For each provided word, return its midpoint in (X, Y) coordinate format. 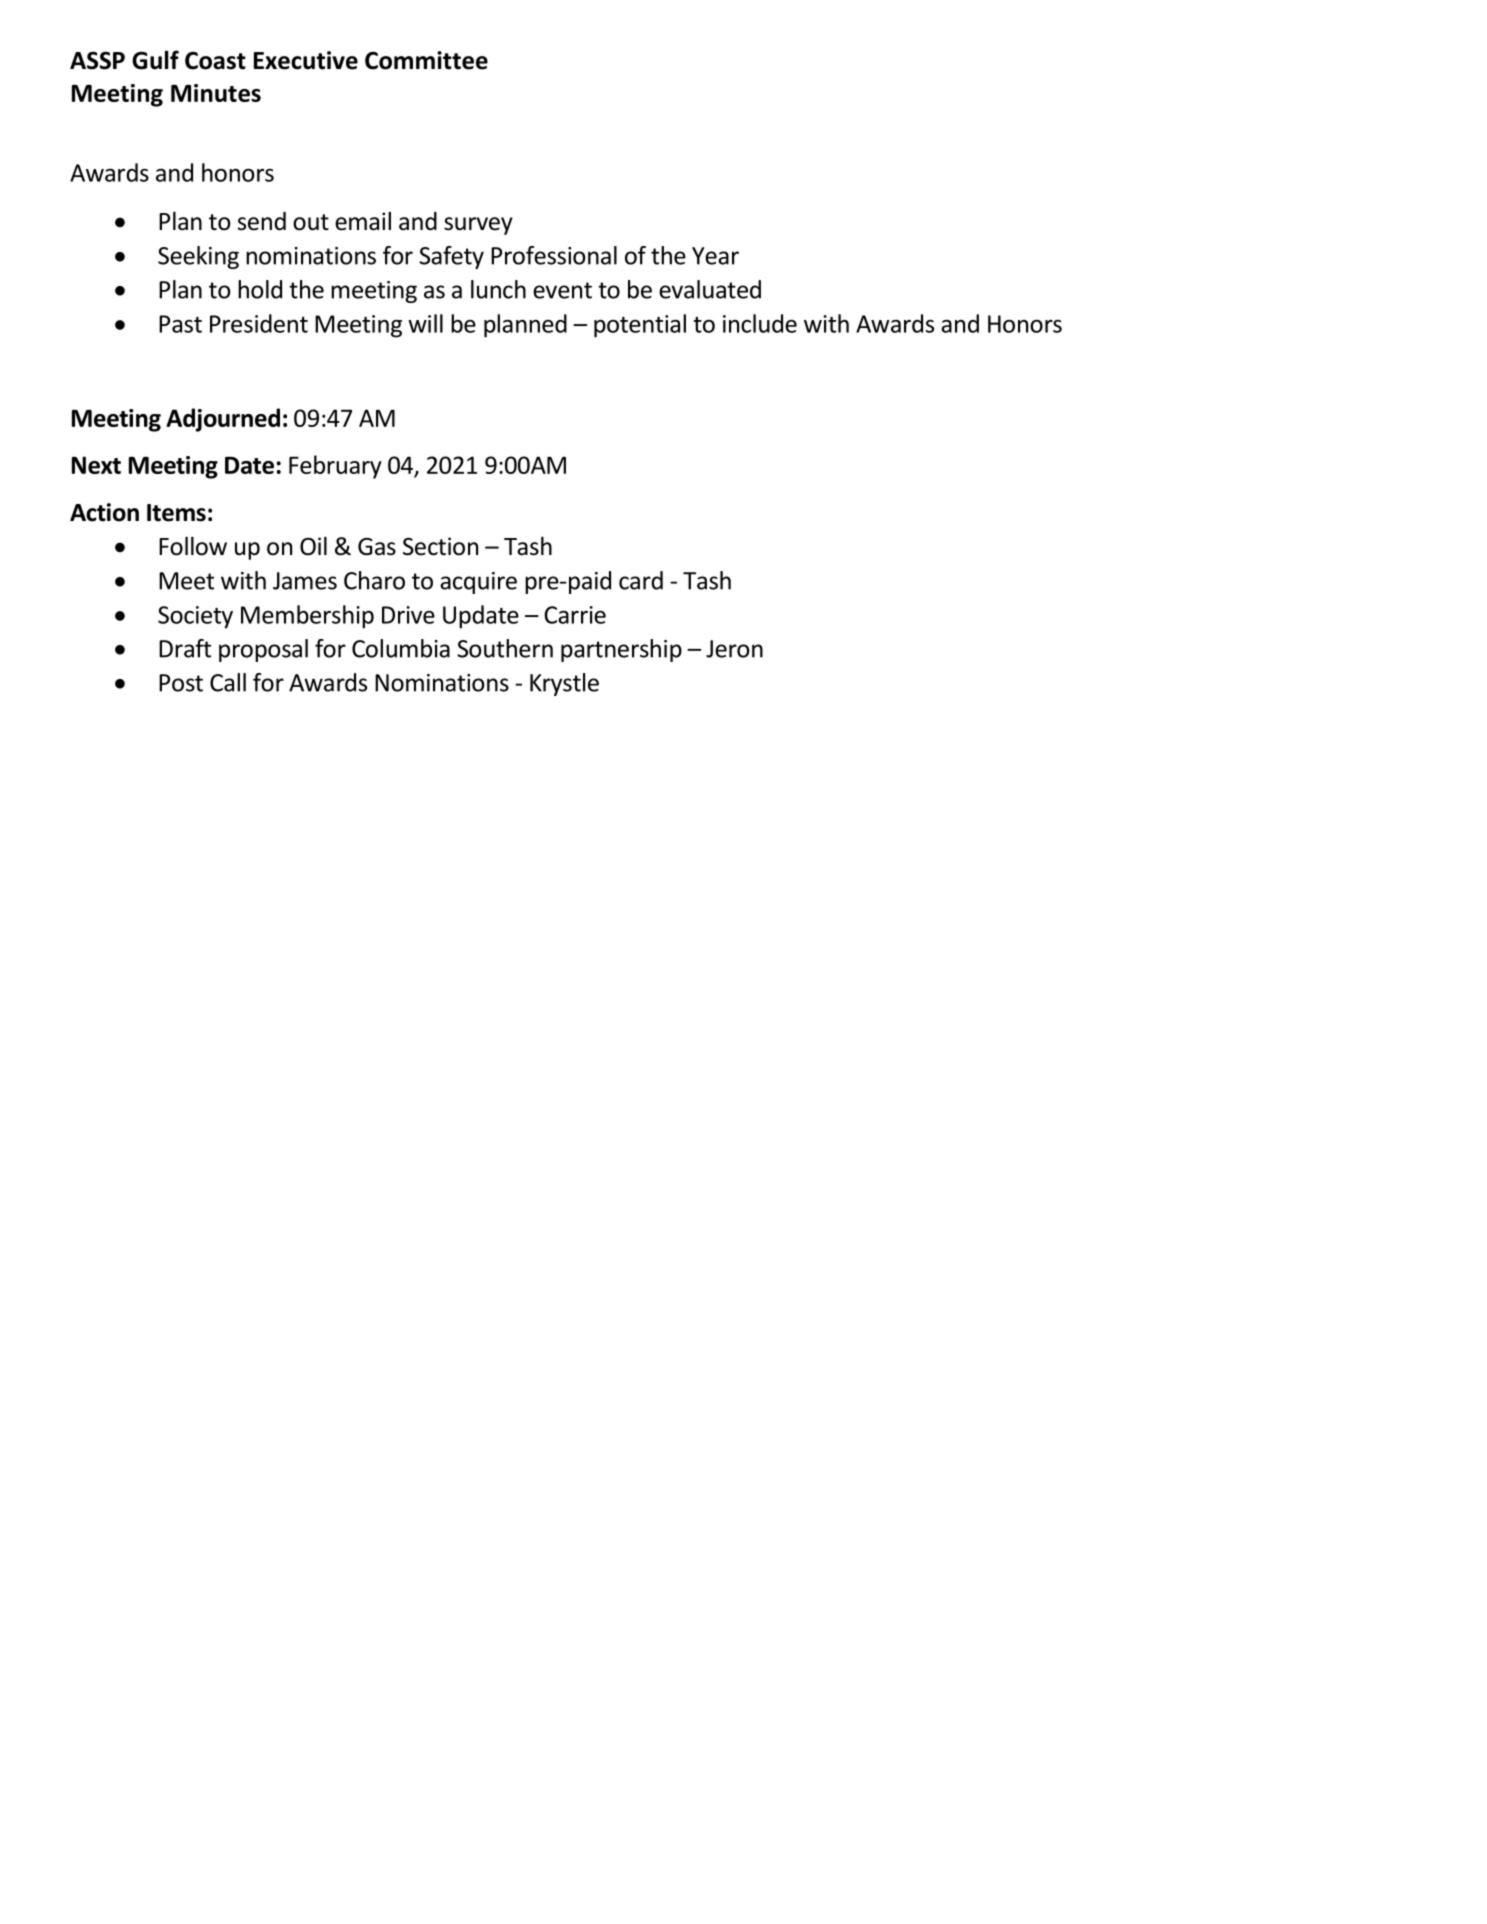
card (641, 580)
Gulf (155, 60)
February (335, 467)
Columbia (401, 648)
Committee (426, 60)
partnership (621, 650)
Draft (185, 648)
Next (96, 465)
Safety (451, 257)
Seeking (198, 257)
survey (478, 226)
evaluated (710, 289)
